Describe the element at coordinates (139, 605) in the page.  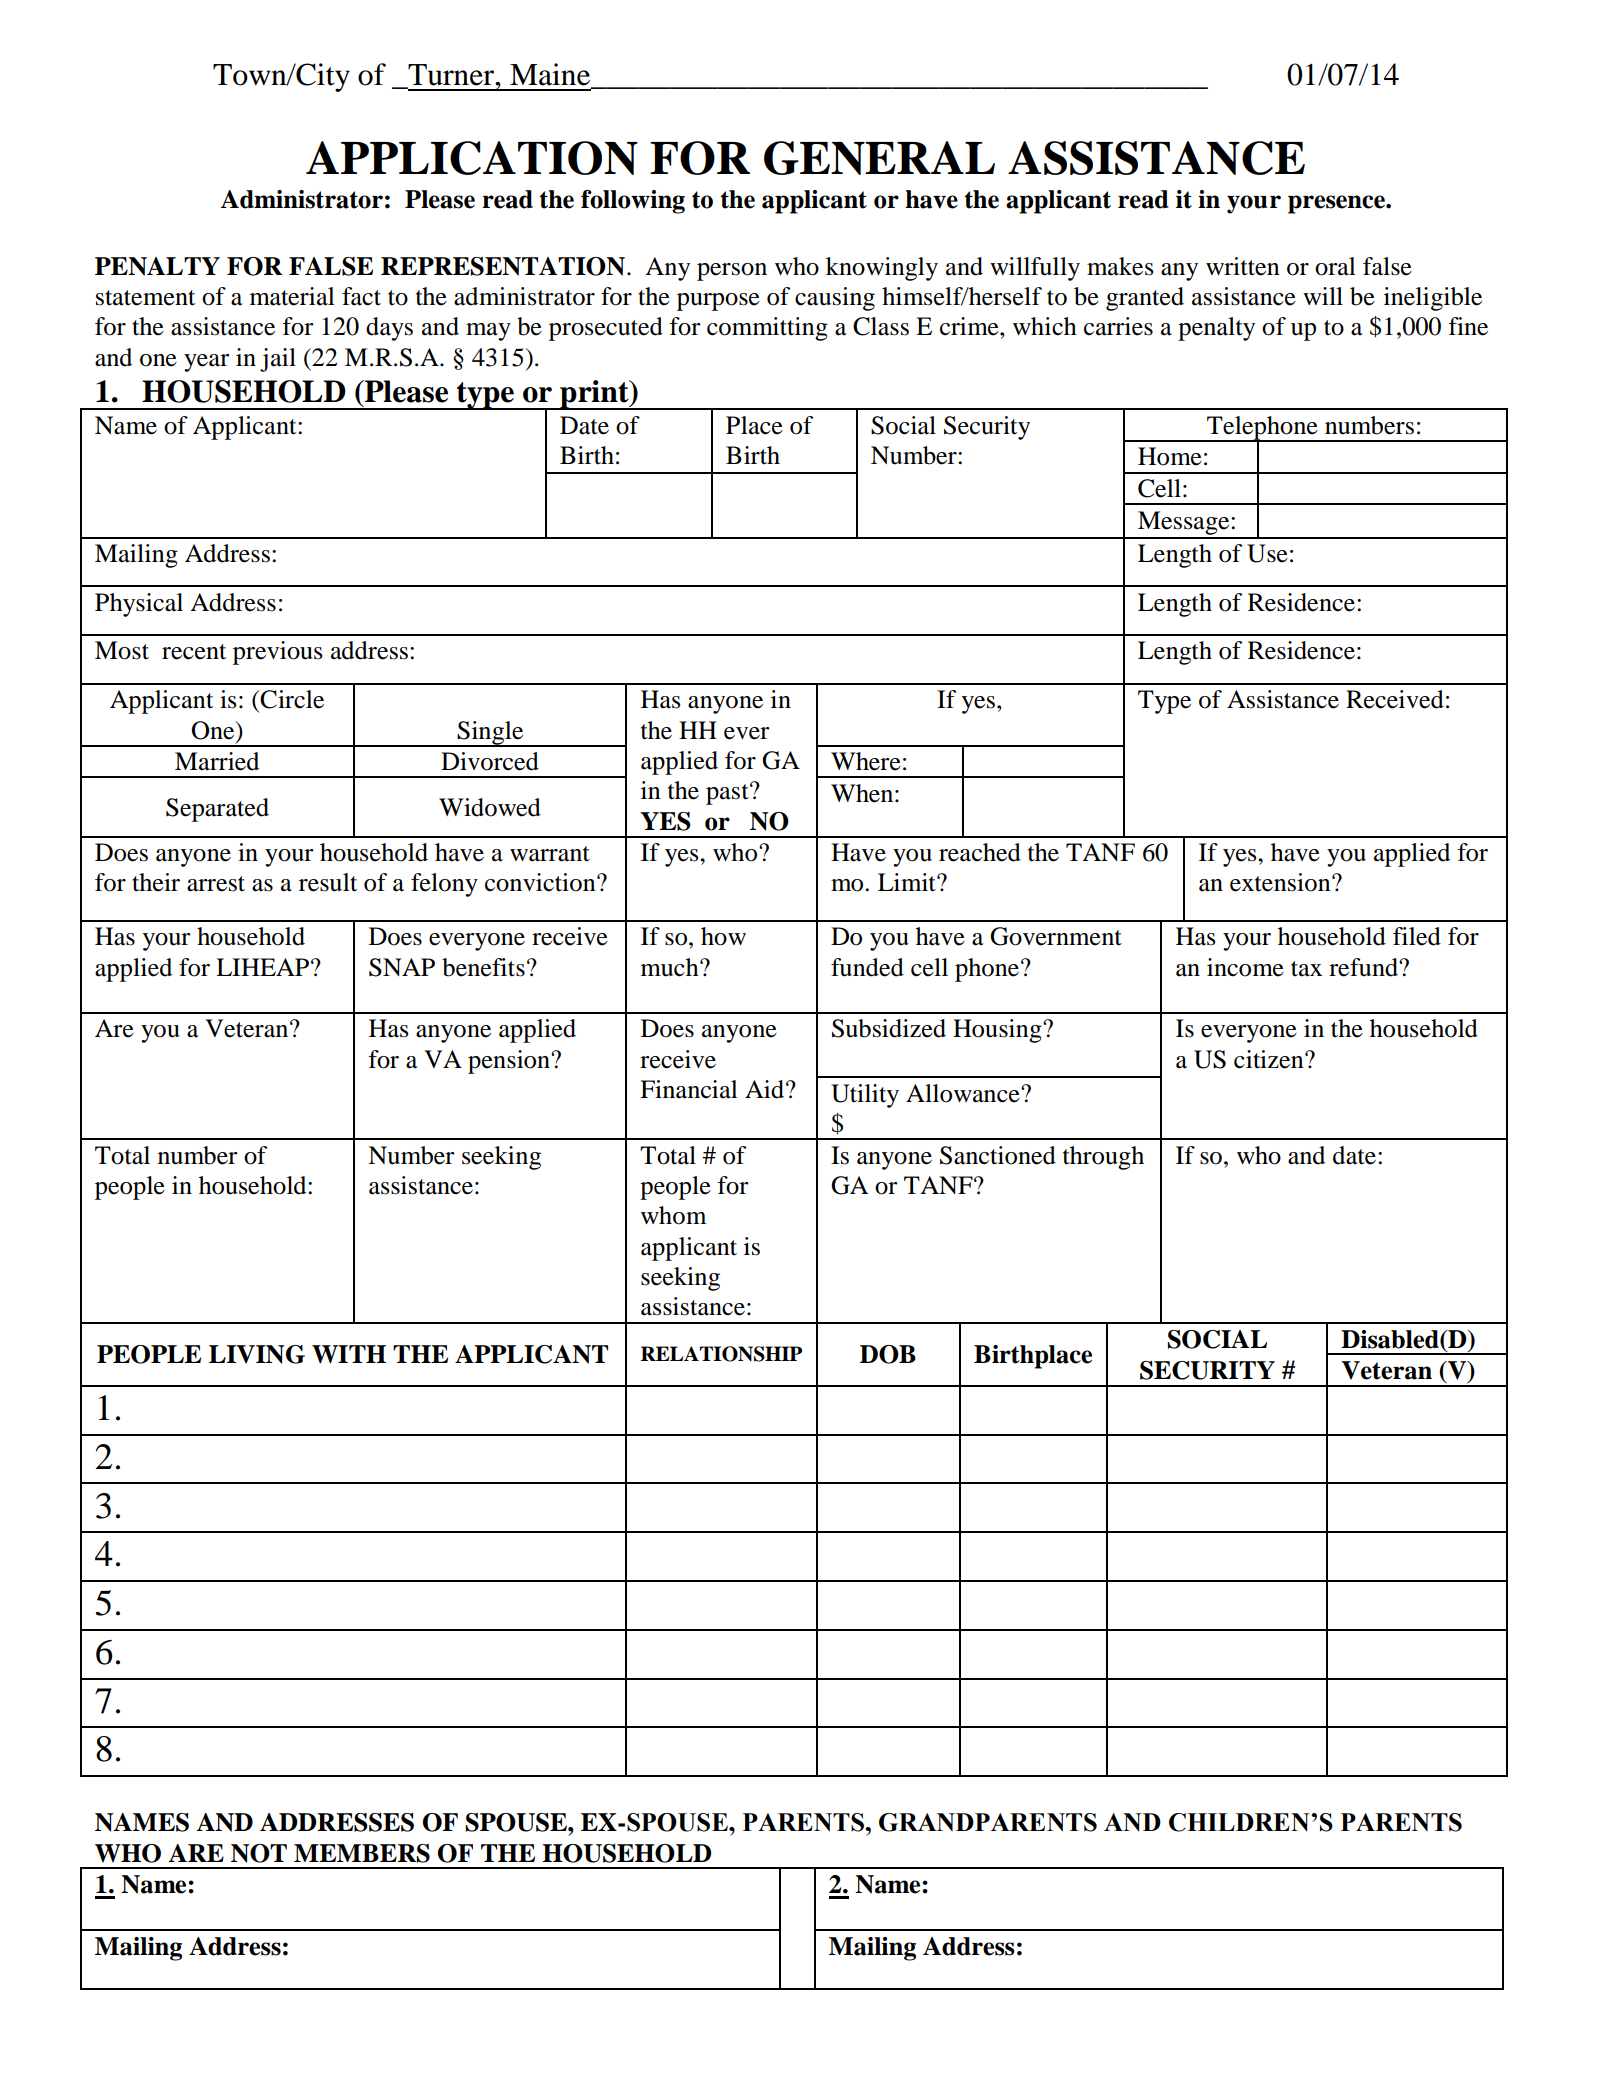
I see `Physical` at that location.
